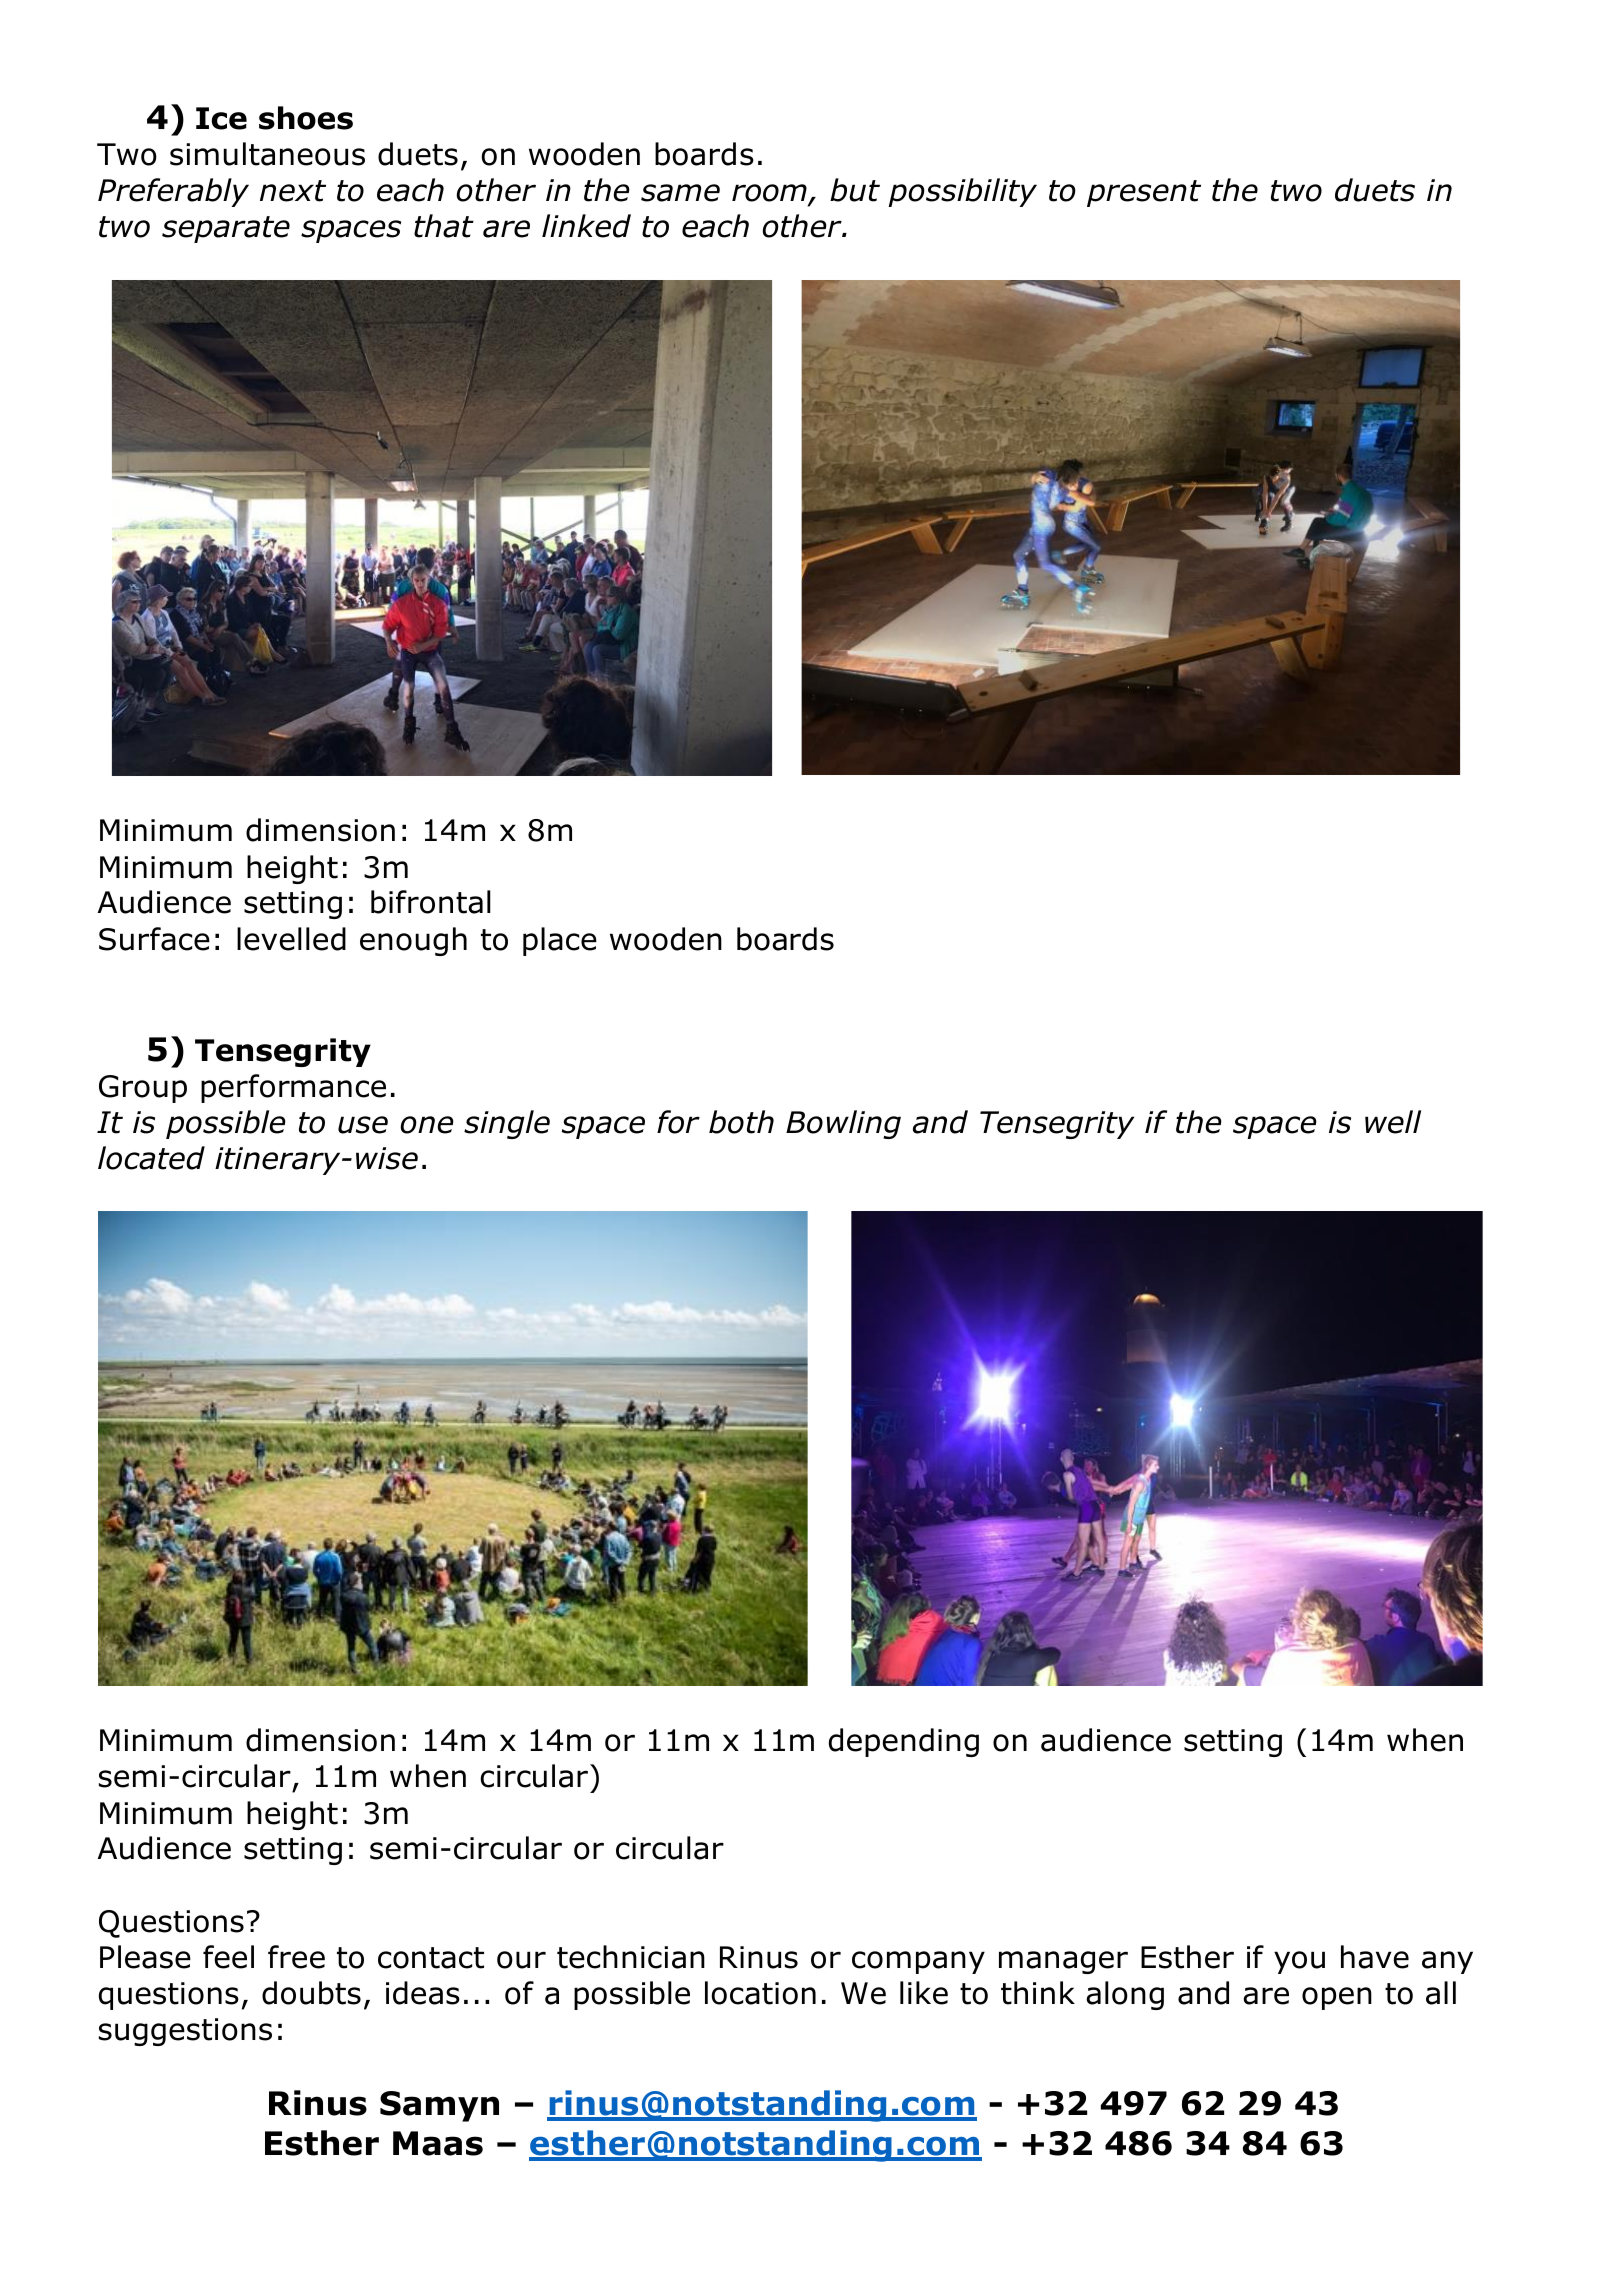  What do you see at coordinates (311, 1993) in the image?
I see `doubts` at bounding box center [311, 1993].
